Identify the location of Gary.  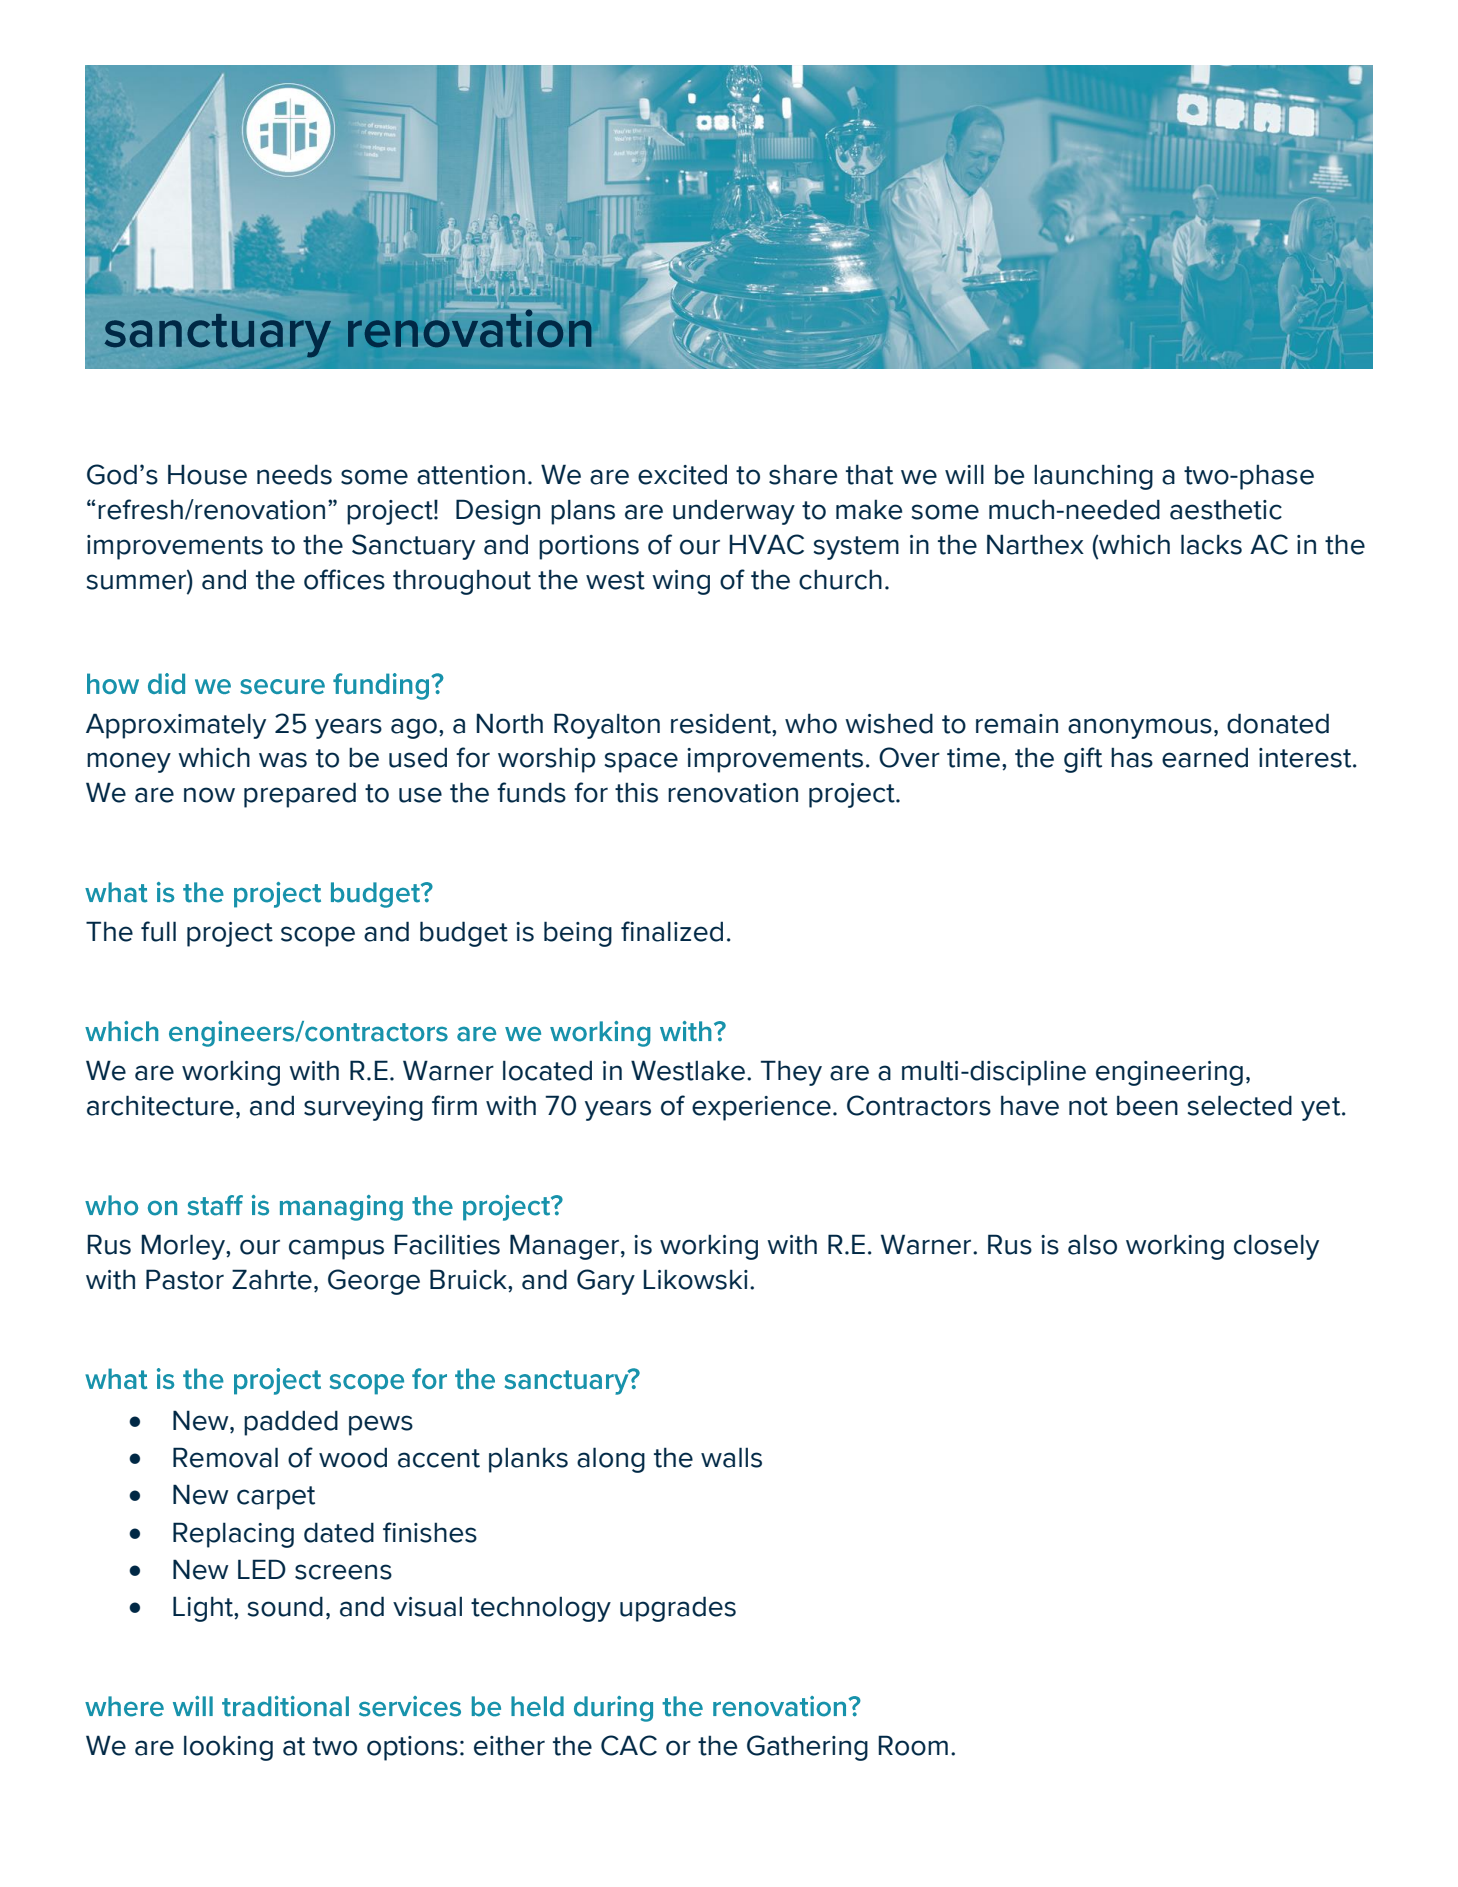
(606, 1282).
